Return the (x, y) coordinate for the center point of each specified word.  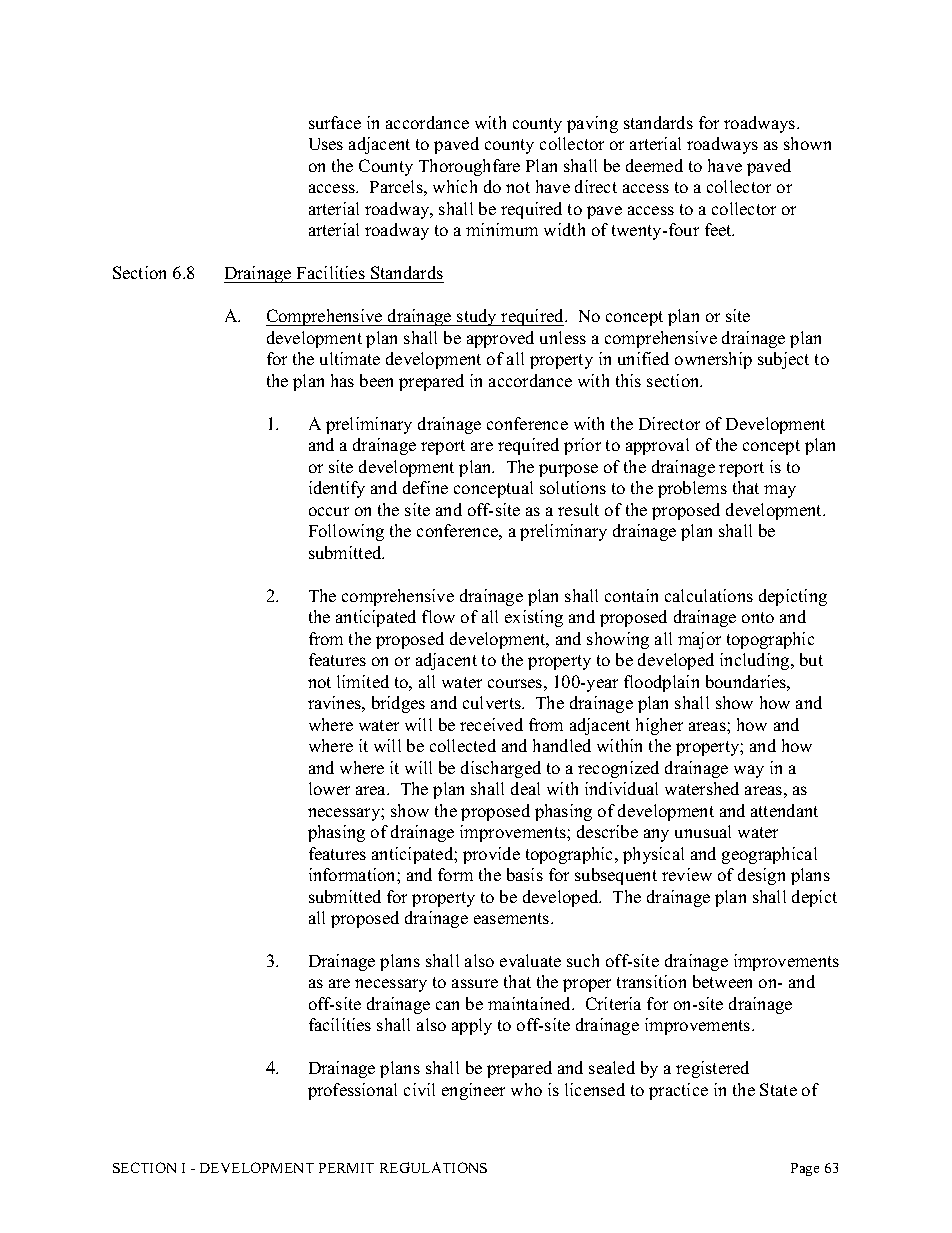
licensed (595, 1089)
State (778, 1089)
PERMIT (346, 1168)
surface (335, 122)
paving (592, 124)
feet (719, 229)
